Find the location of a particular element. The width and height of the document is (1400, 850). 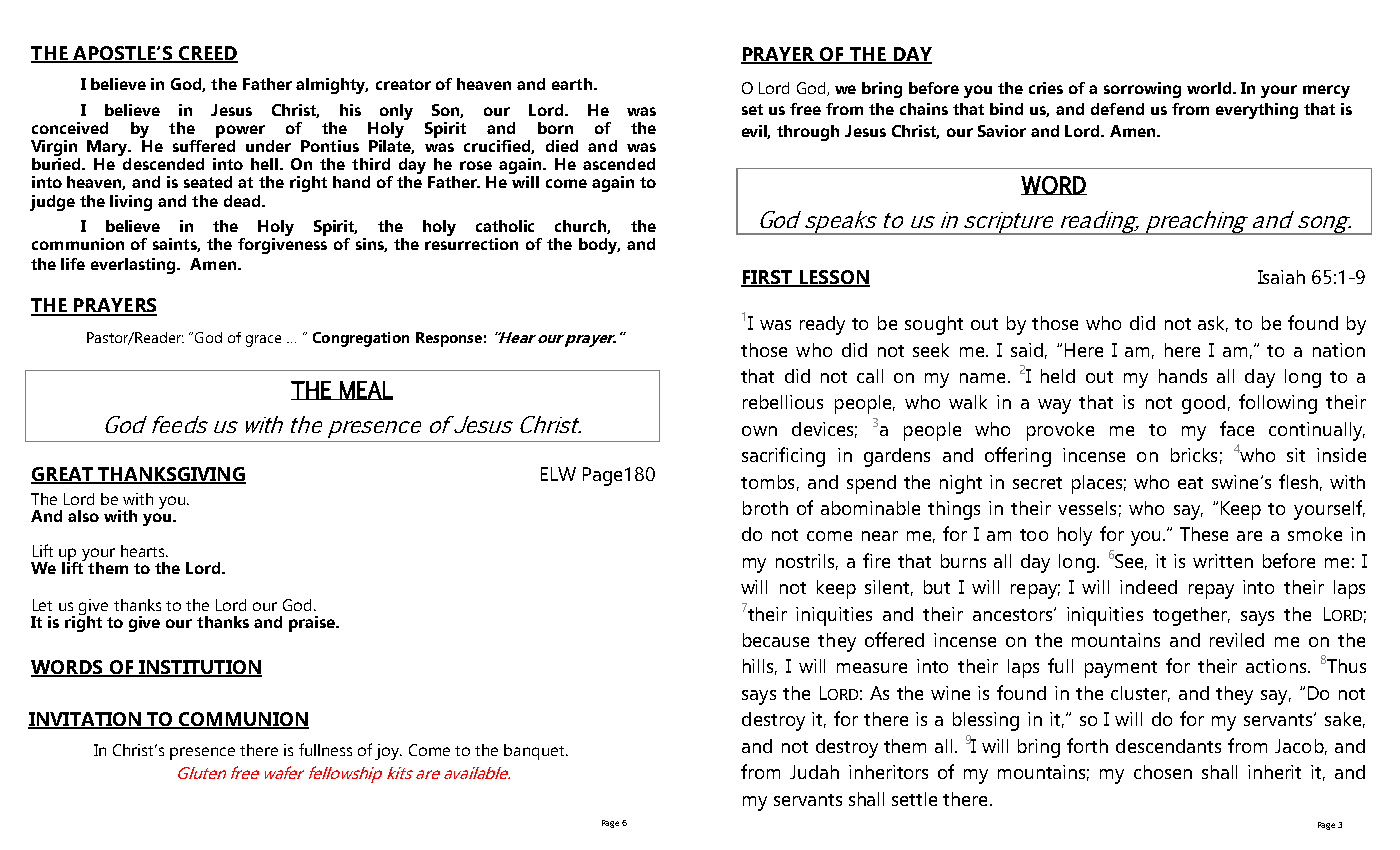

earth is located at coordinates (572, 84).
